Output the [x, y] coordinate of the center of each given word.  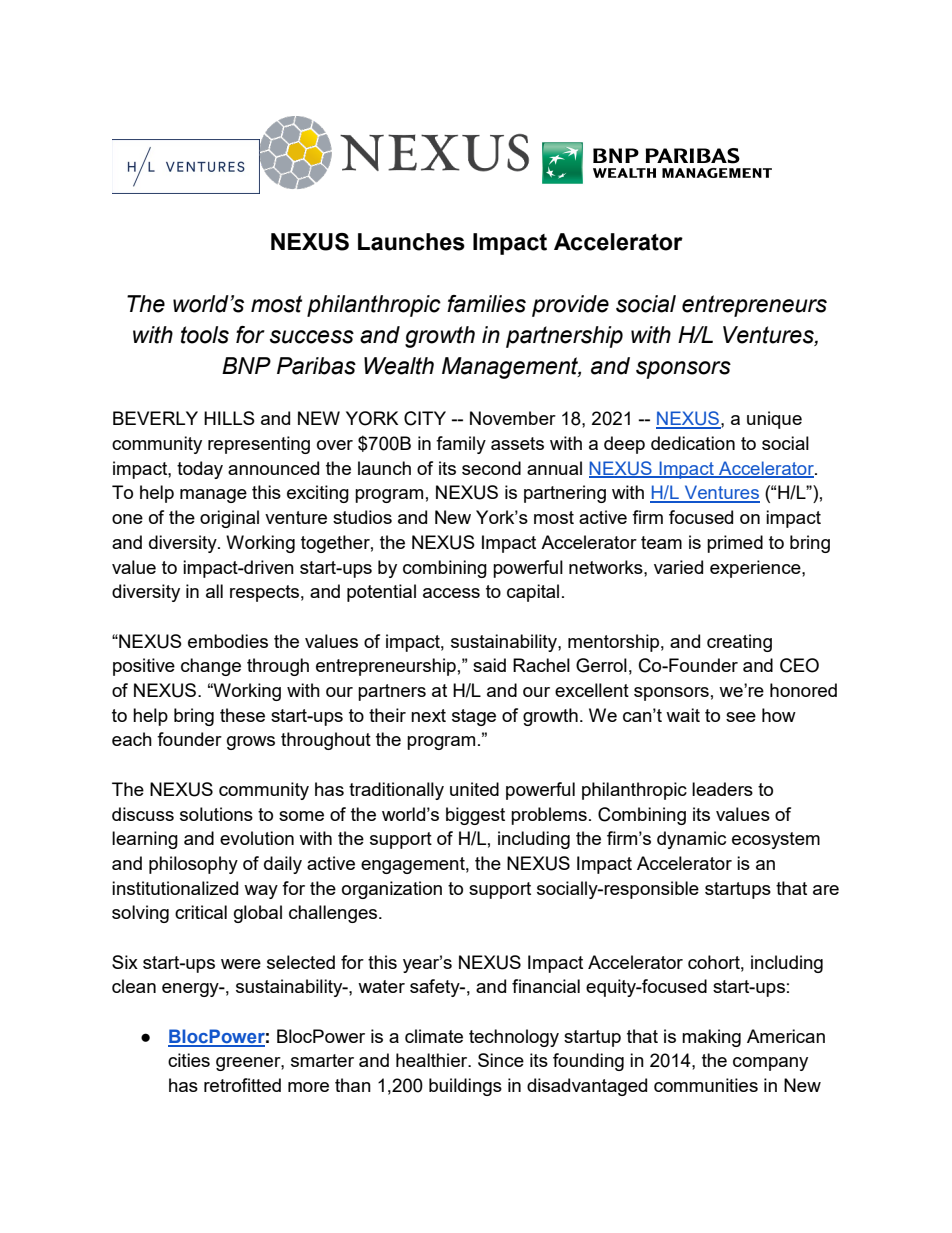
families [486, 304]
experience [756, 569]
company [770, 1064]
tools [205, 335]
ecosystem [776, 840]
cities [189, 1060]
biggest [475, 816]
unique [774, 420]
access [451, 593]
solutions [216, 814]
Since [501, 1060]
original [229, 519]
